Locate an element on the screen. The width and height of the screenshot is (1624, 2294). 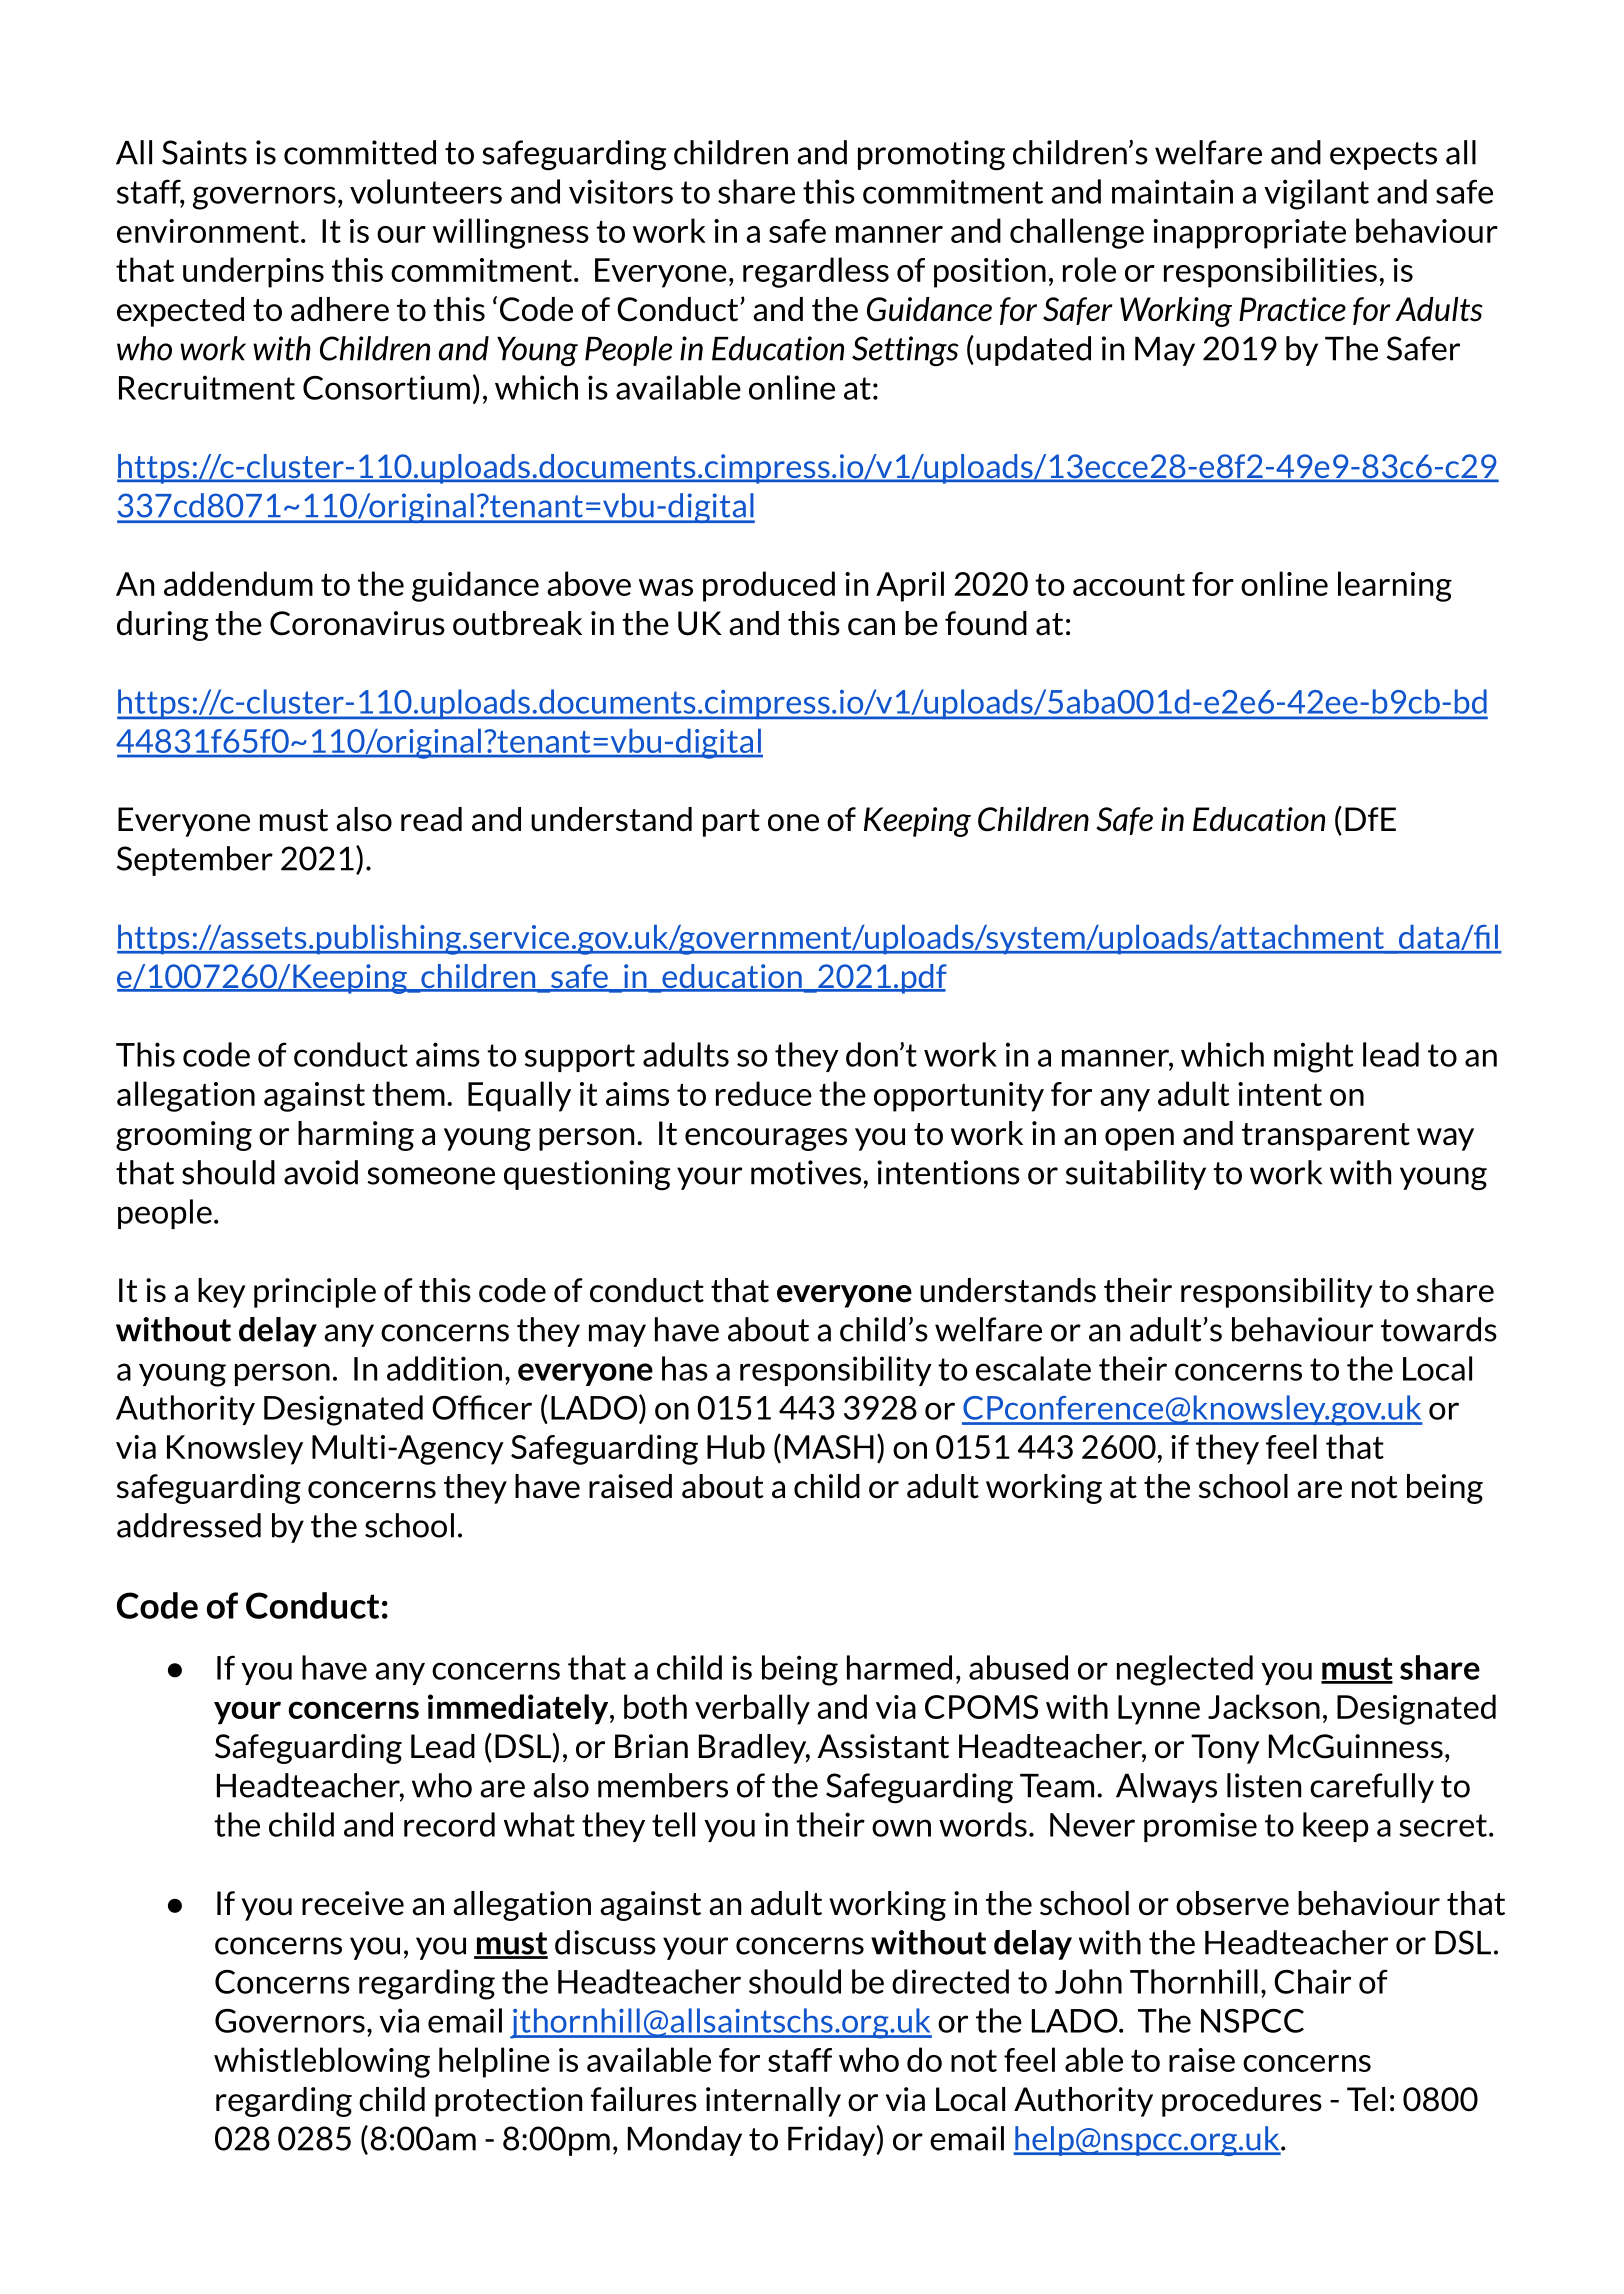
procedures is located at coordinates (1242, 2102).
